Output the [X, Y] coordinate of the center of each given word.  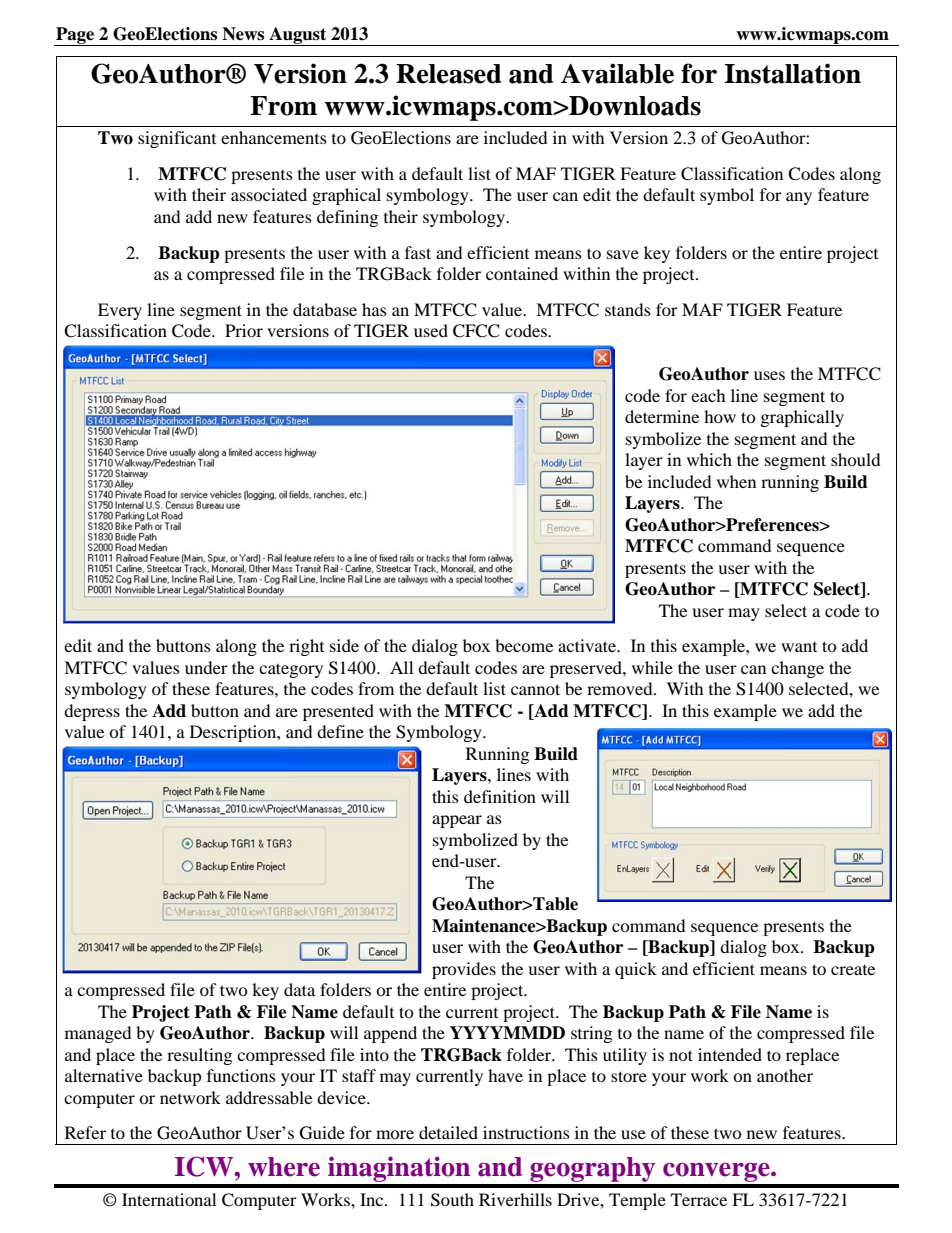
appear [457, 821]
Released [448, 74]
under [206, 667]
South [452, 1200]
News [243, 34]
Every [120, 311]
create [853, 969]
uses [769, 375]
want [799, 646]
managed [98, 1034]
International [169, 1199]
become [524, 645]
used [431, 330]
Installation [792, 73]
